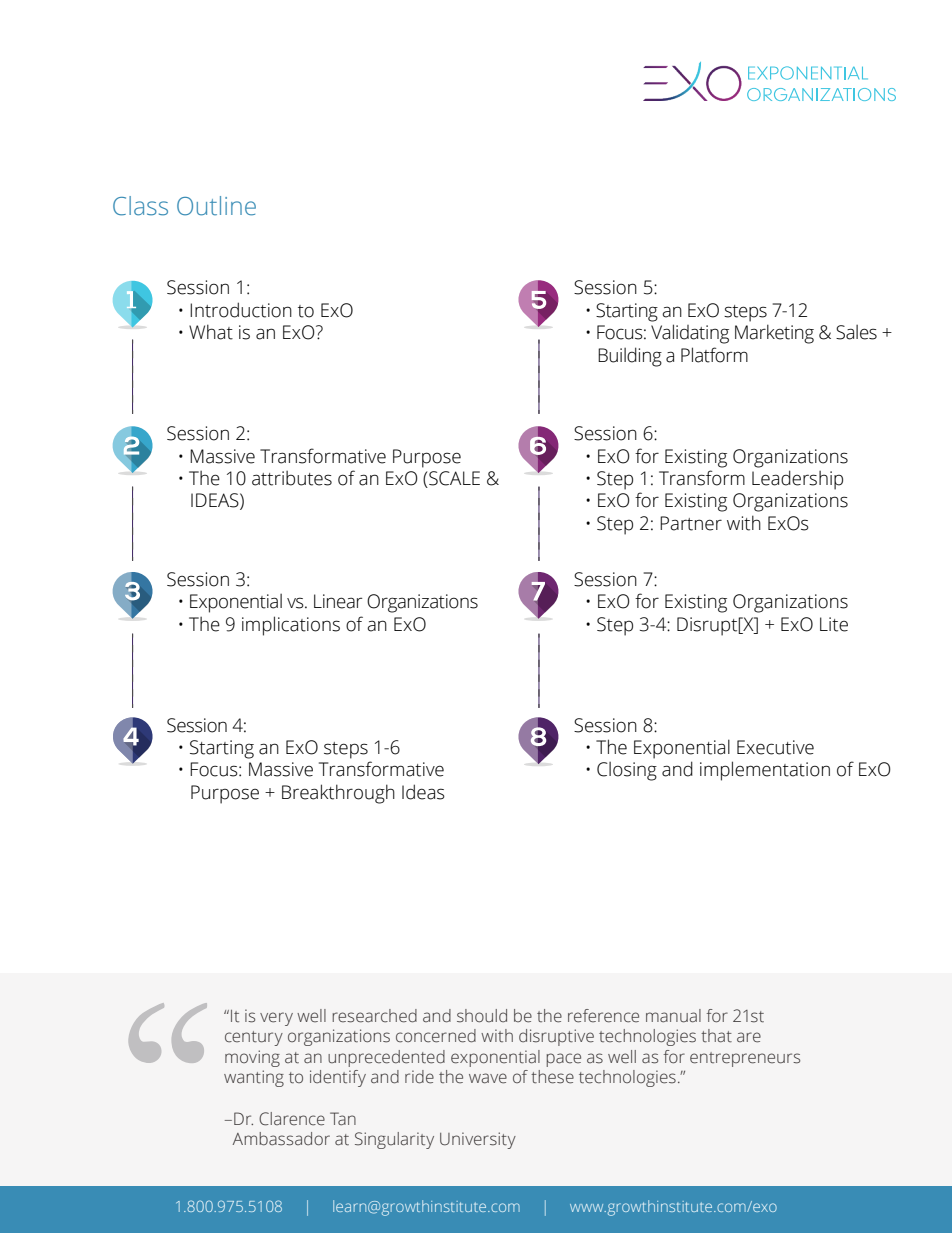 Image resolution: width=952 pixels, height=1233 pixels. Describe the element at coordinates (482, 1016) in the screenshot. I see `should` at that location.
